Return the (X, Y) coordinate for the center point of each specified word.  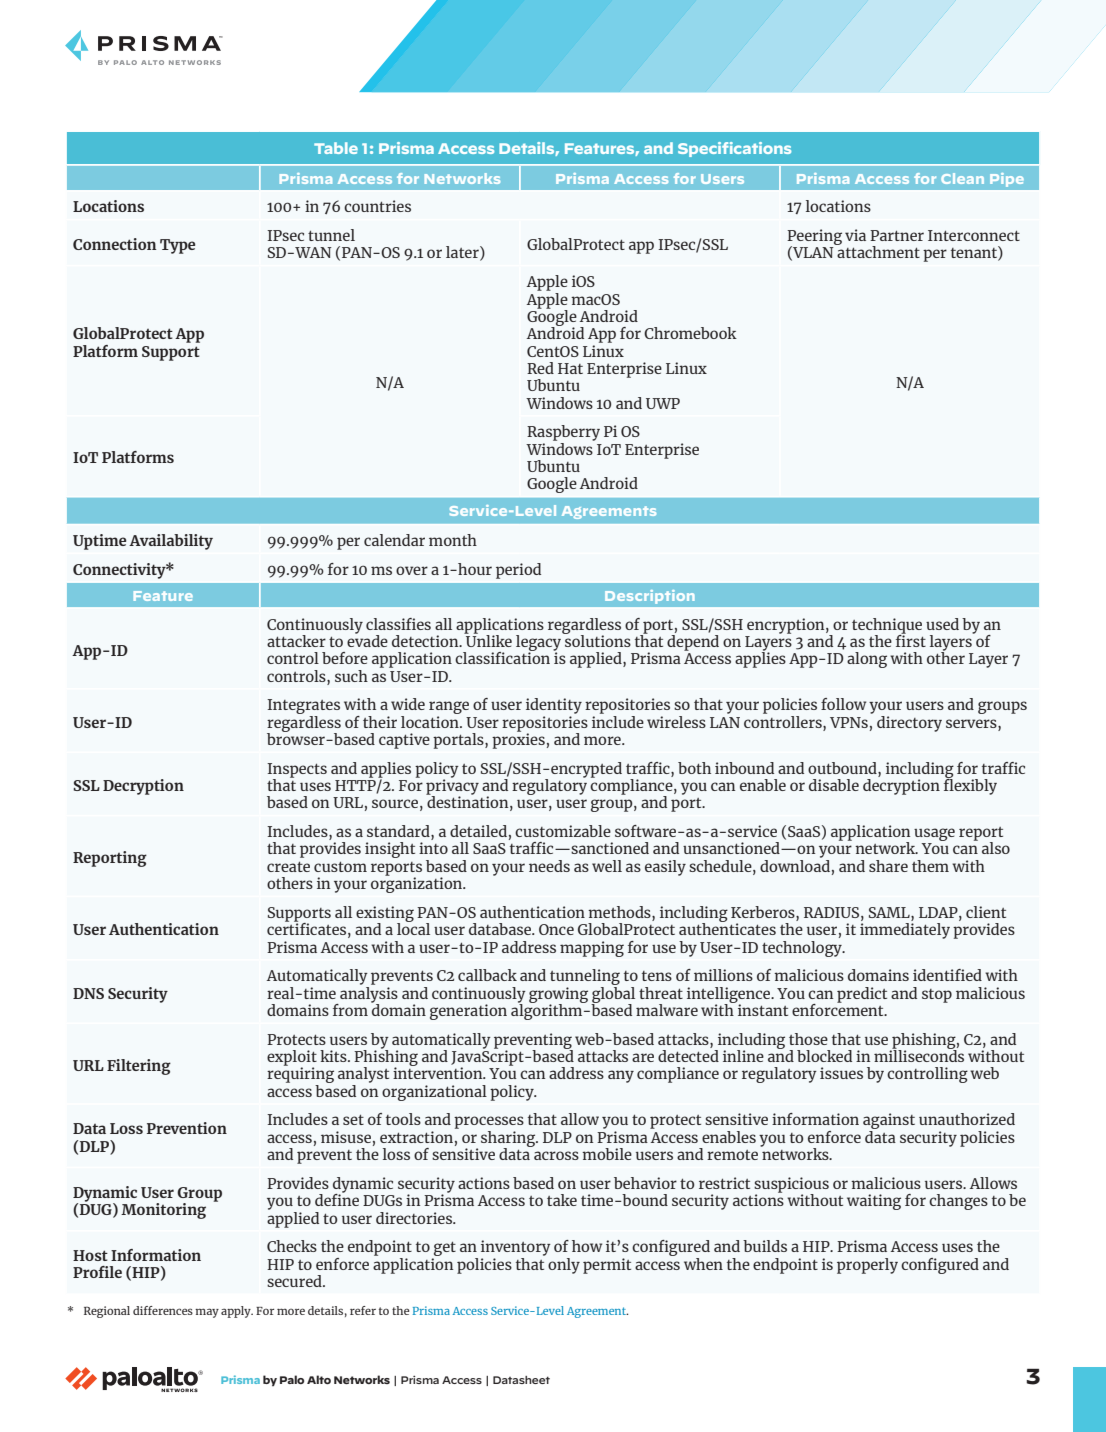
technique (887, 626)
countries (377, 206)
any (621, 1076)
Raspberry (563, 433)
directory (909, 724)
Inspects (297, 771)
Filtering (139, 1067)
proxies (518, 740)
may (207, 1313)
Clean (962, 178)
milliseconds (919, 1055)
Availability (171, 542)
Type (177, 246)
